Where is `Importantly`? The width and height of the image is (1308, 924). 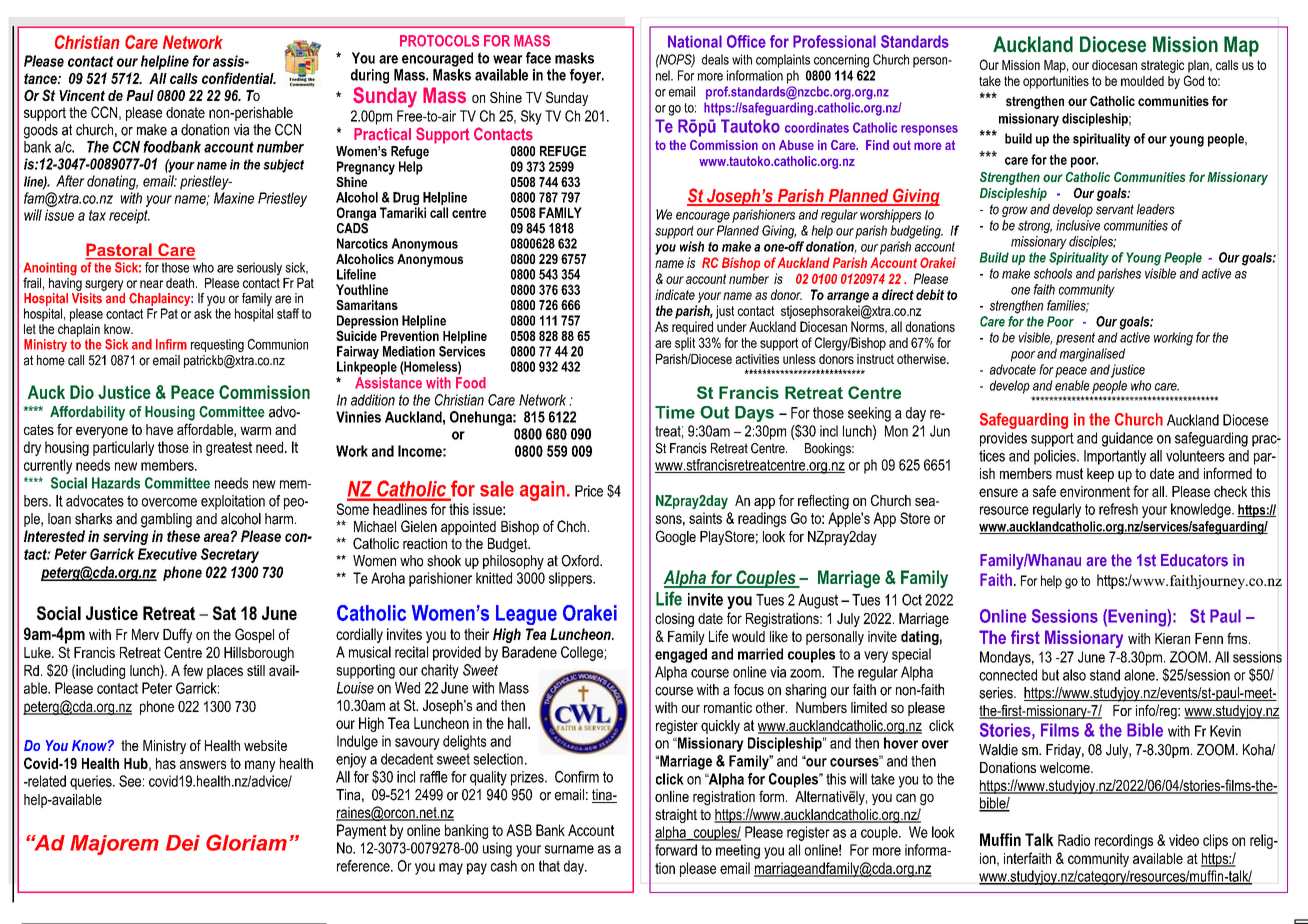
Importantly is located at coordinates (1115, 457).
